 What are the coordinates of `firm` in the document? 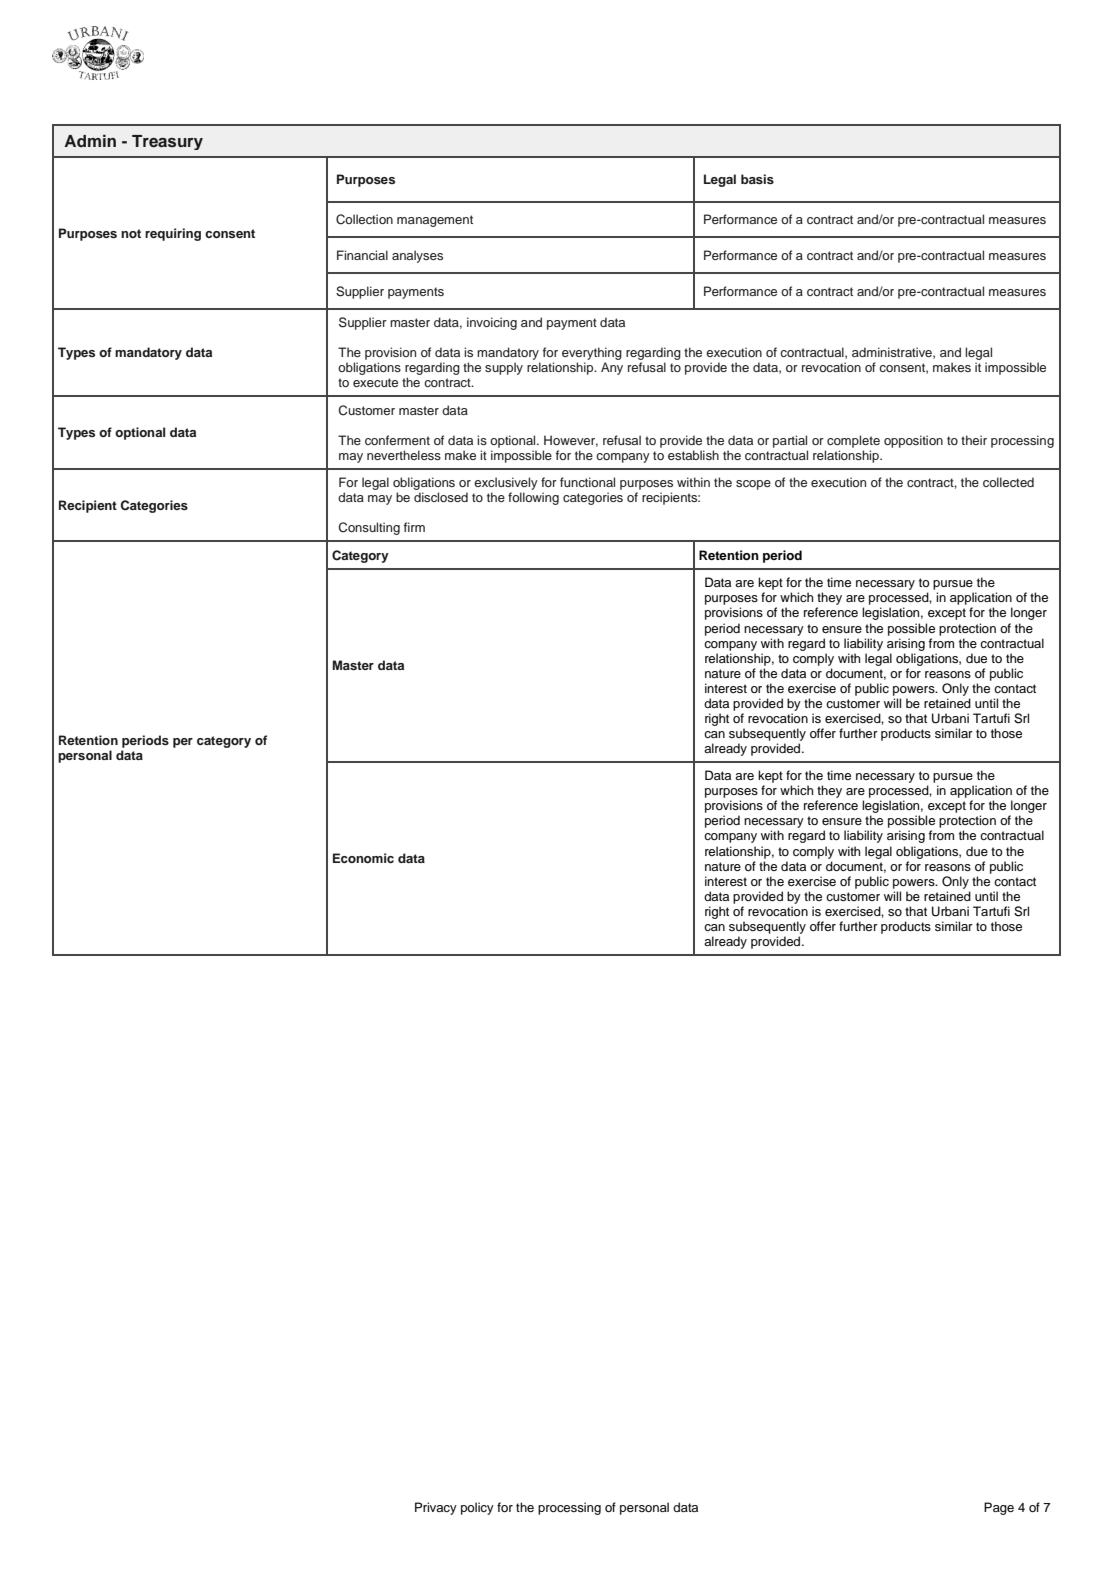 It's located at (414, 527).
